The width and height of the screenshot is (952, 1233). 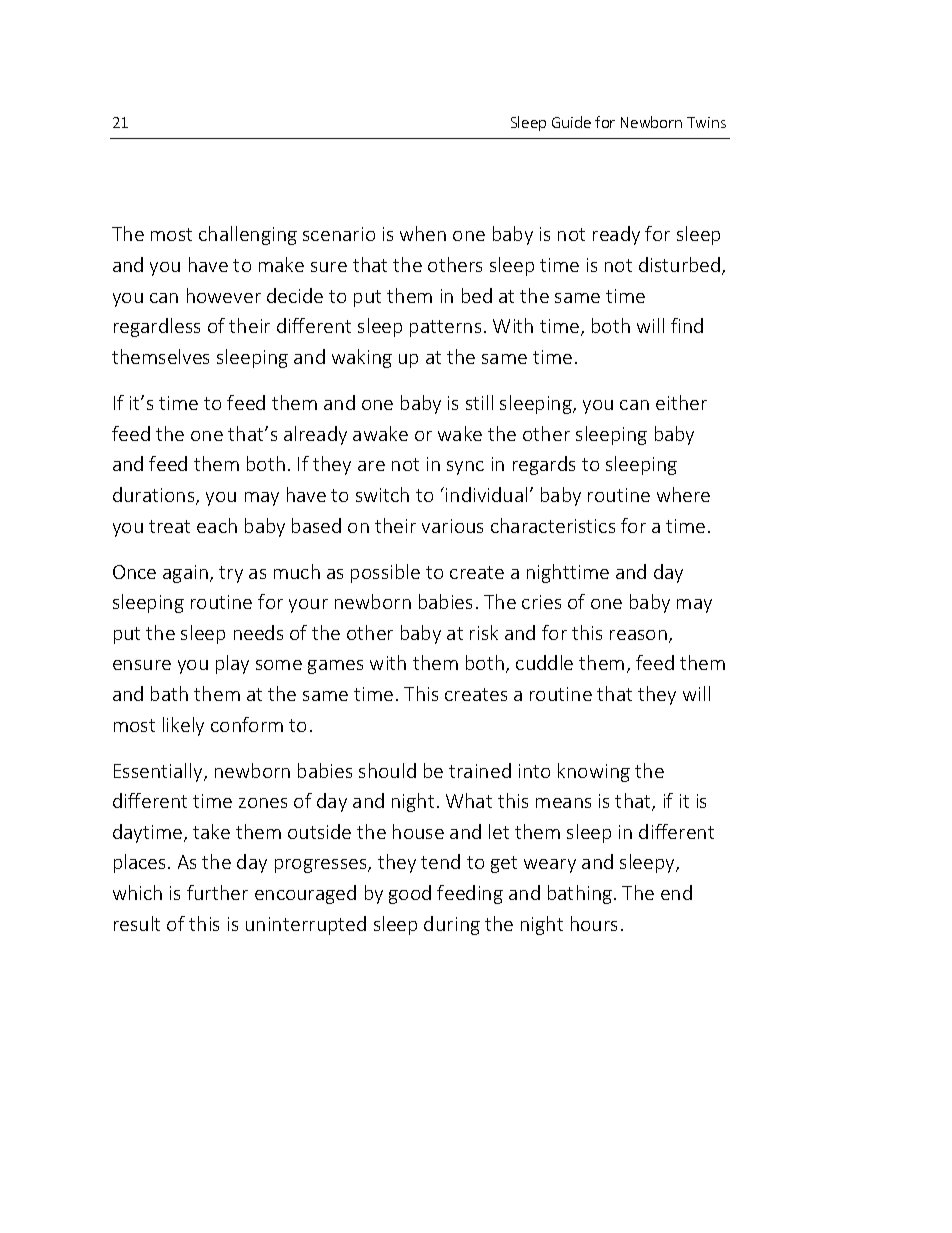 I want to click on various, so click(x=452, y=526).
